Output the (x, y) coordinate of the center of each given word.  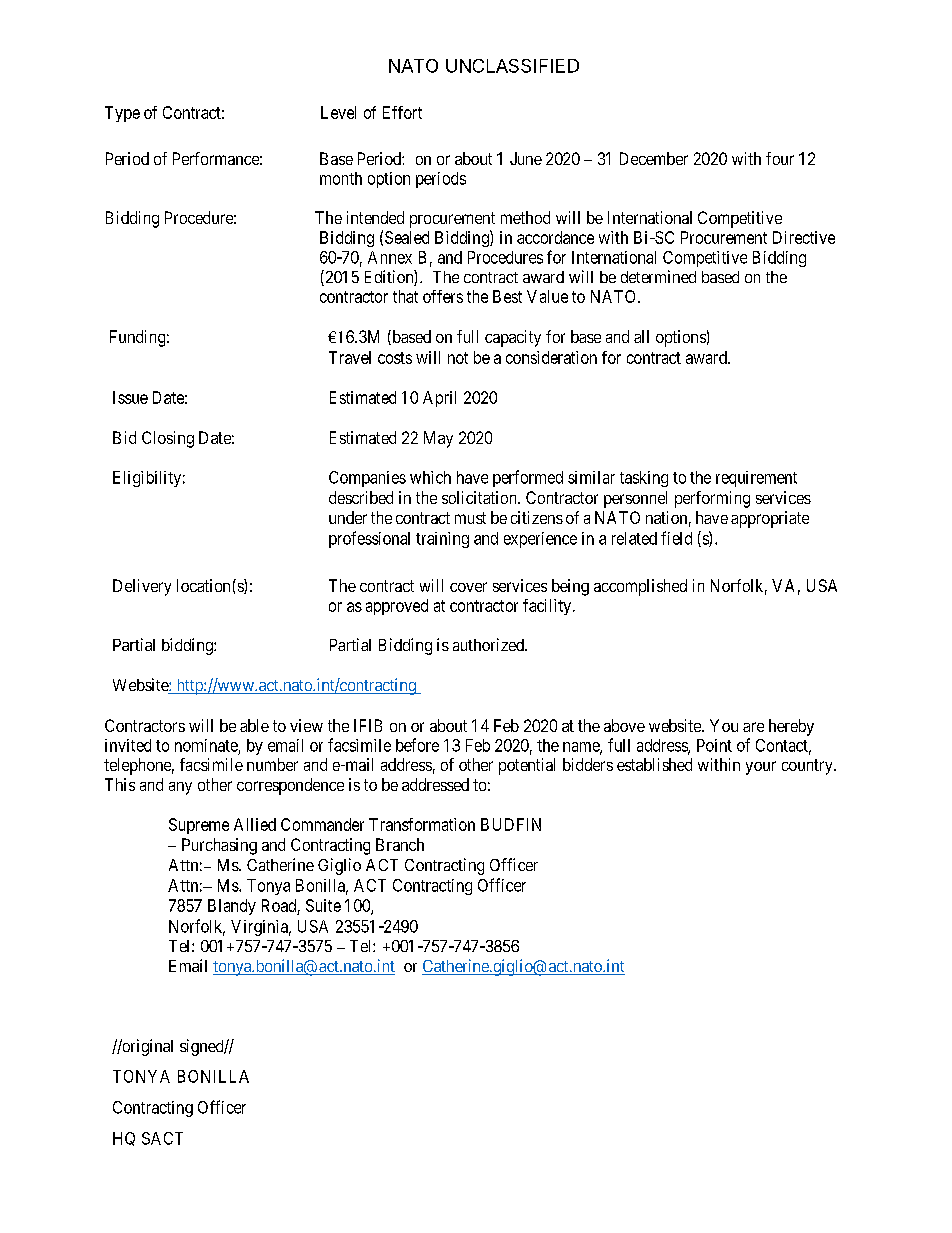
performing (712, 499)
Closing (168, 439)
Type (122, 114)
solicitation (480, 497)
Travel (350, 357)
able (254, 725)
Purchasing (219, 846)
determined (658, 276)
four (780, 158)
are (753, 727)
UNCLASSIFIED (512, 66)
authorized (489, 644)
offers (443, 296)
